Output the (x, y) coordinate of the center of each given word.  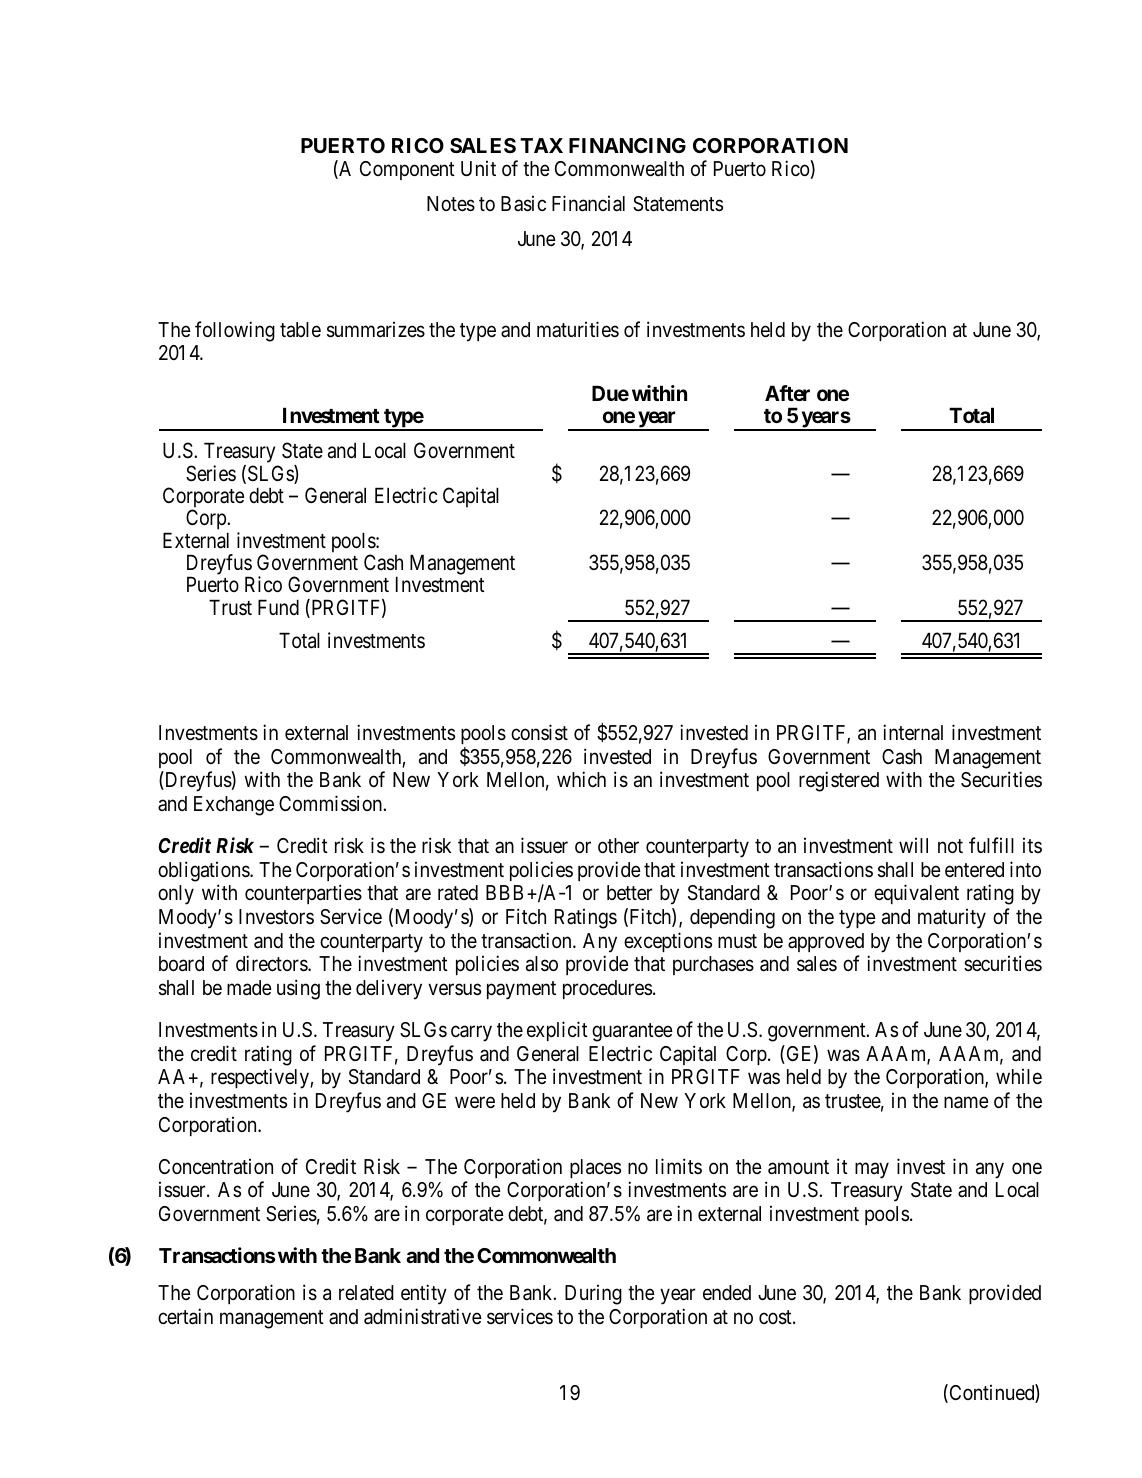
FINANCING (627, 145)
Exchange (234, 806)
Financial (588, 203)
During (593, 1294)
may (872, 1170)
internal (913, 732)
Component (407, 170)
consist (539, 732)
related (366, 1293)
